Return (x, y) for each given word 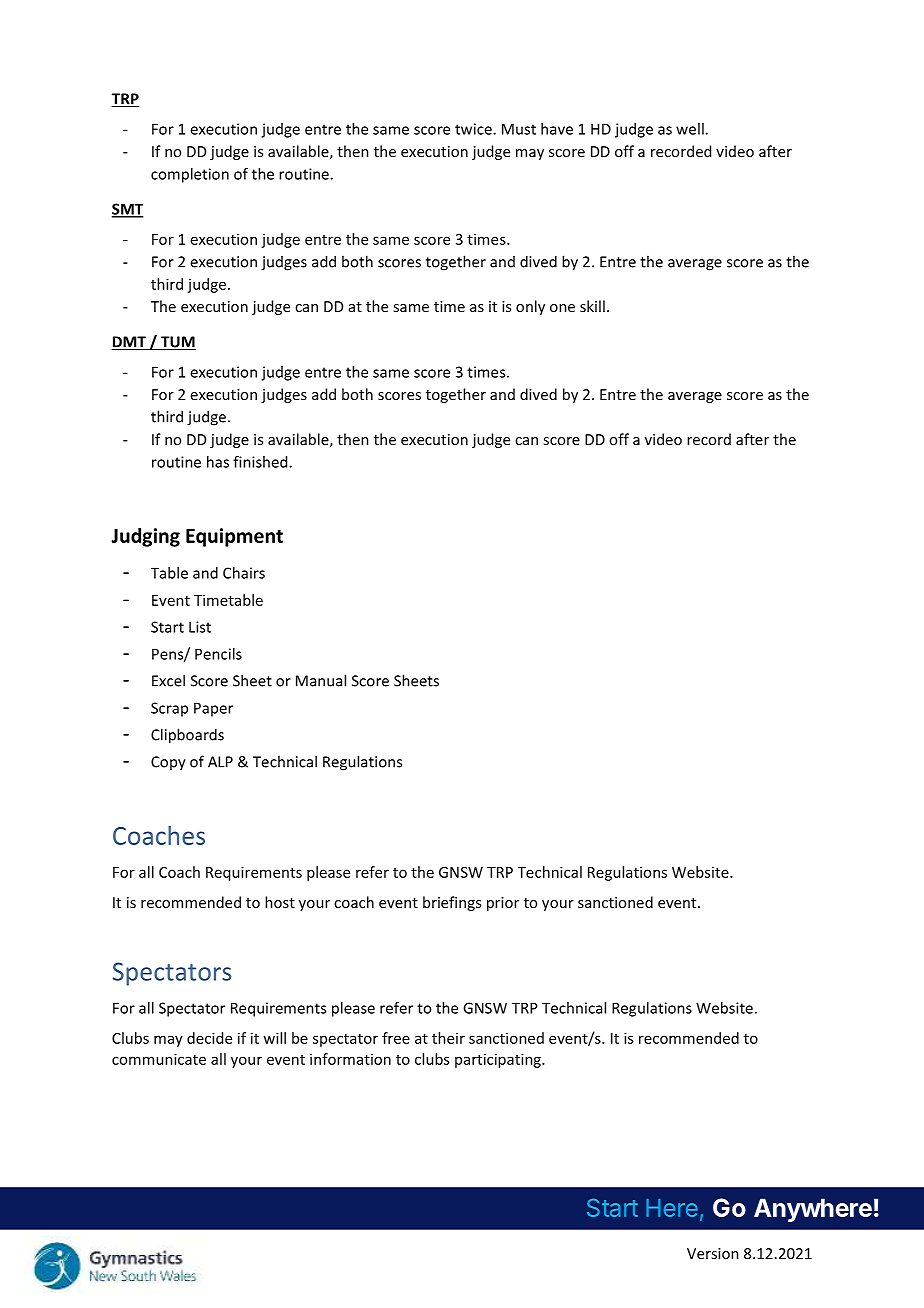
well (691, 129)
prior (503, 904)
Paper (213, 709)
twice (474, 129)
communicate (159, 1059)
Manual (321, 680)
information (350, 1059)
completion (190, 175)
